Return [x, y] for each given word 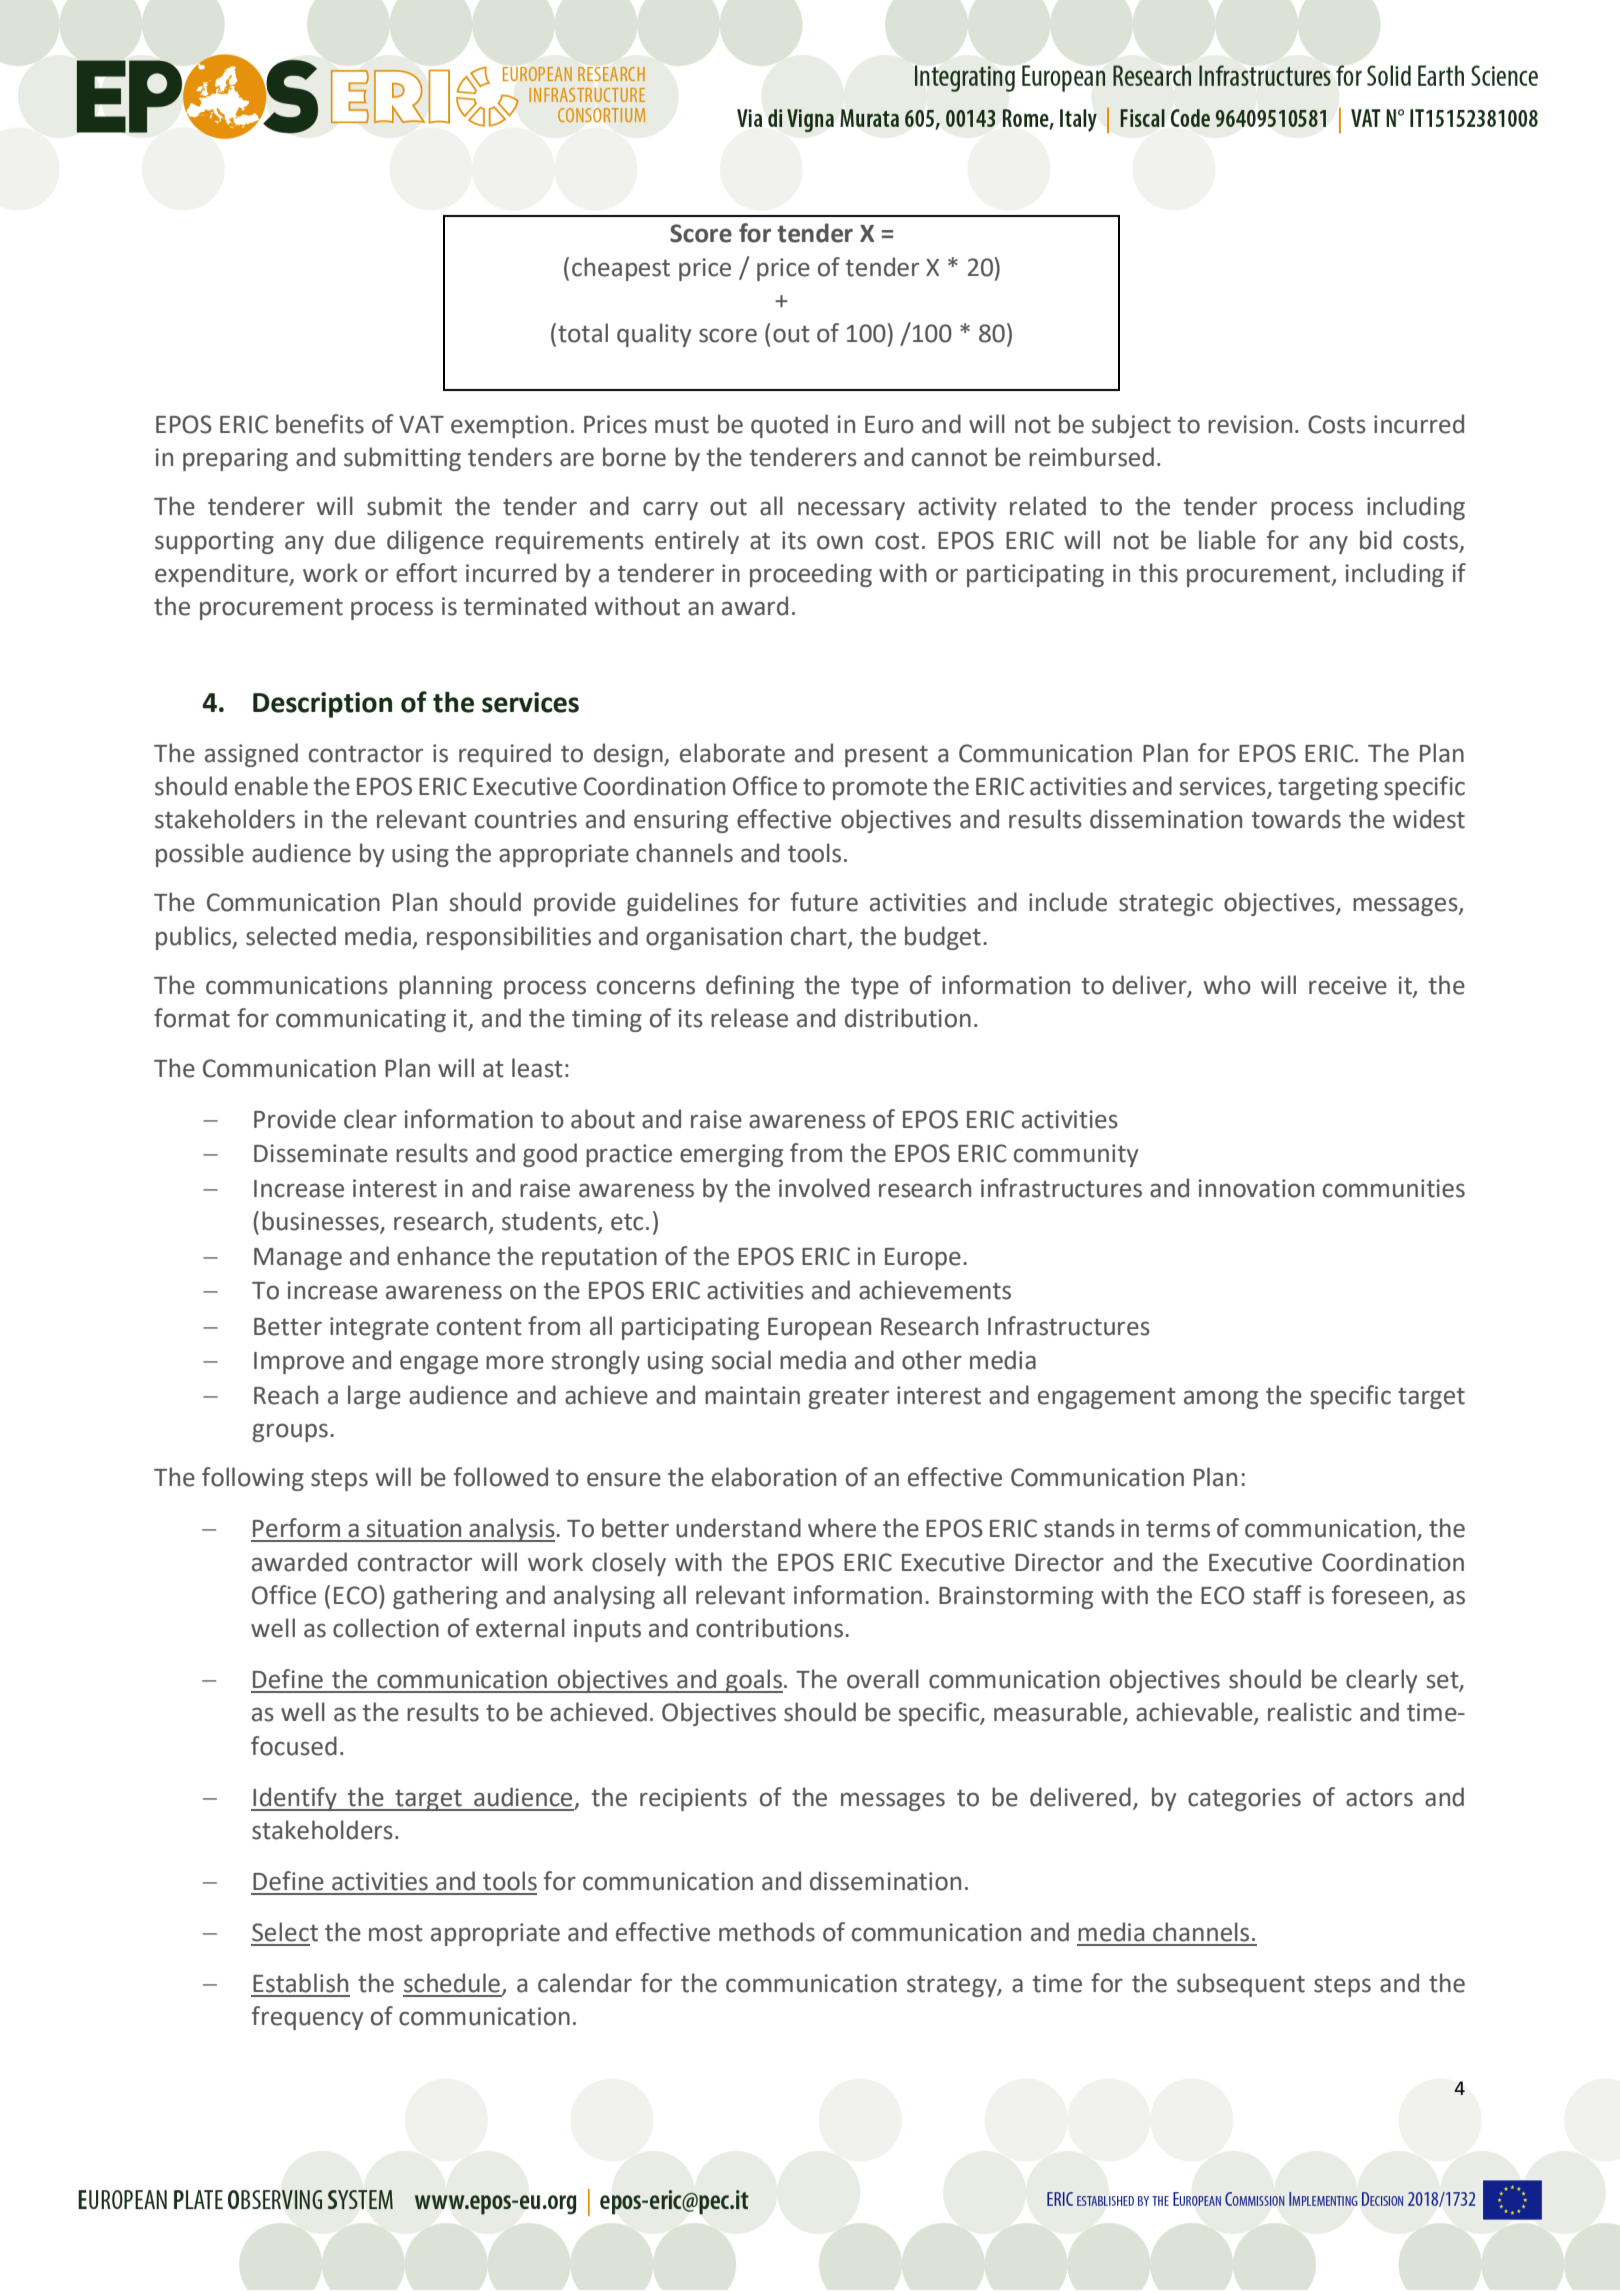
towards [1296, 819]
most [396, 1933]
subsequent [1241, 1985]
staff [1277, 1595]
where [842, 1528]
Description [322, 705]
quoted [789, 426]
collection [386, 1628]
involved [824, 1188]
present [886, 756]
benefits [320, 424]
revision [1250, 424]
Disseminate [321, 1153]
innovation [1256, 1188]
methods [767, 1932]
